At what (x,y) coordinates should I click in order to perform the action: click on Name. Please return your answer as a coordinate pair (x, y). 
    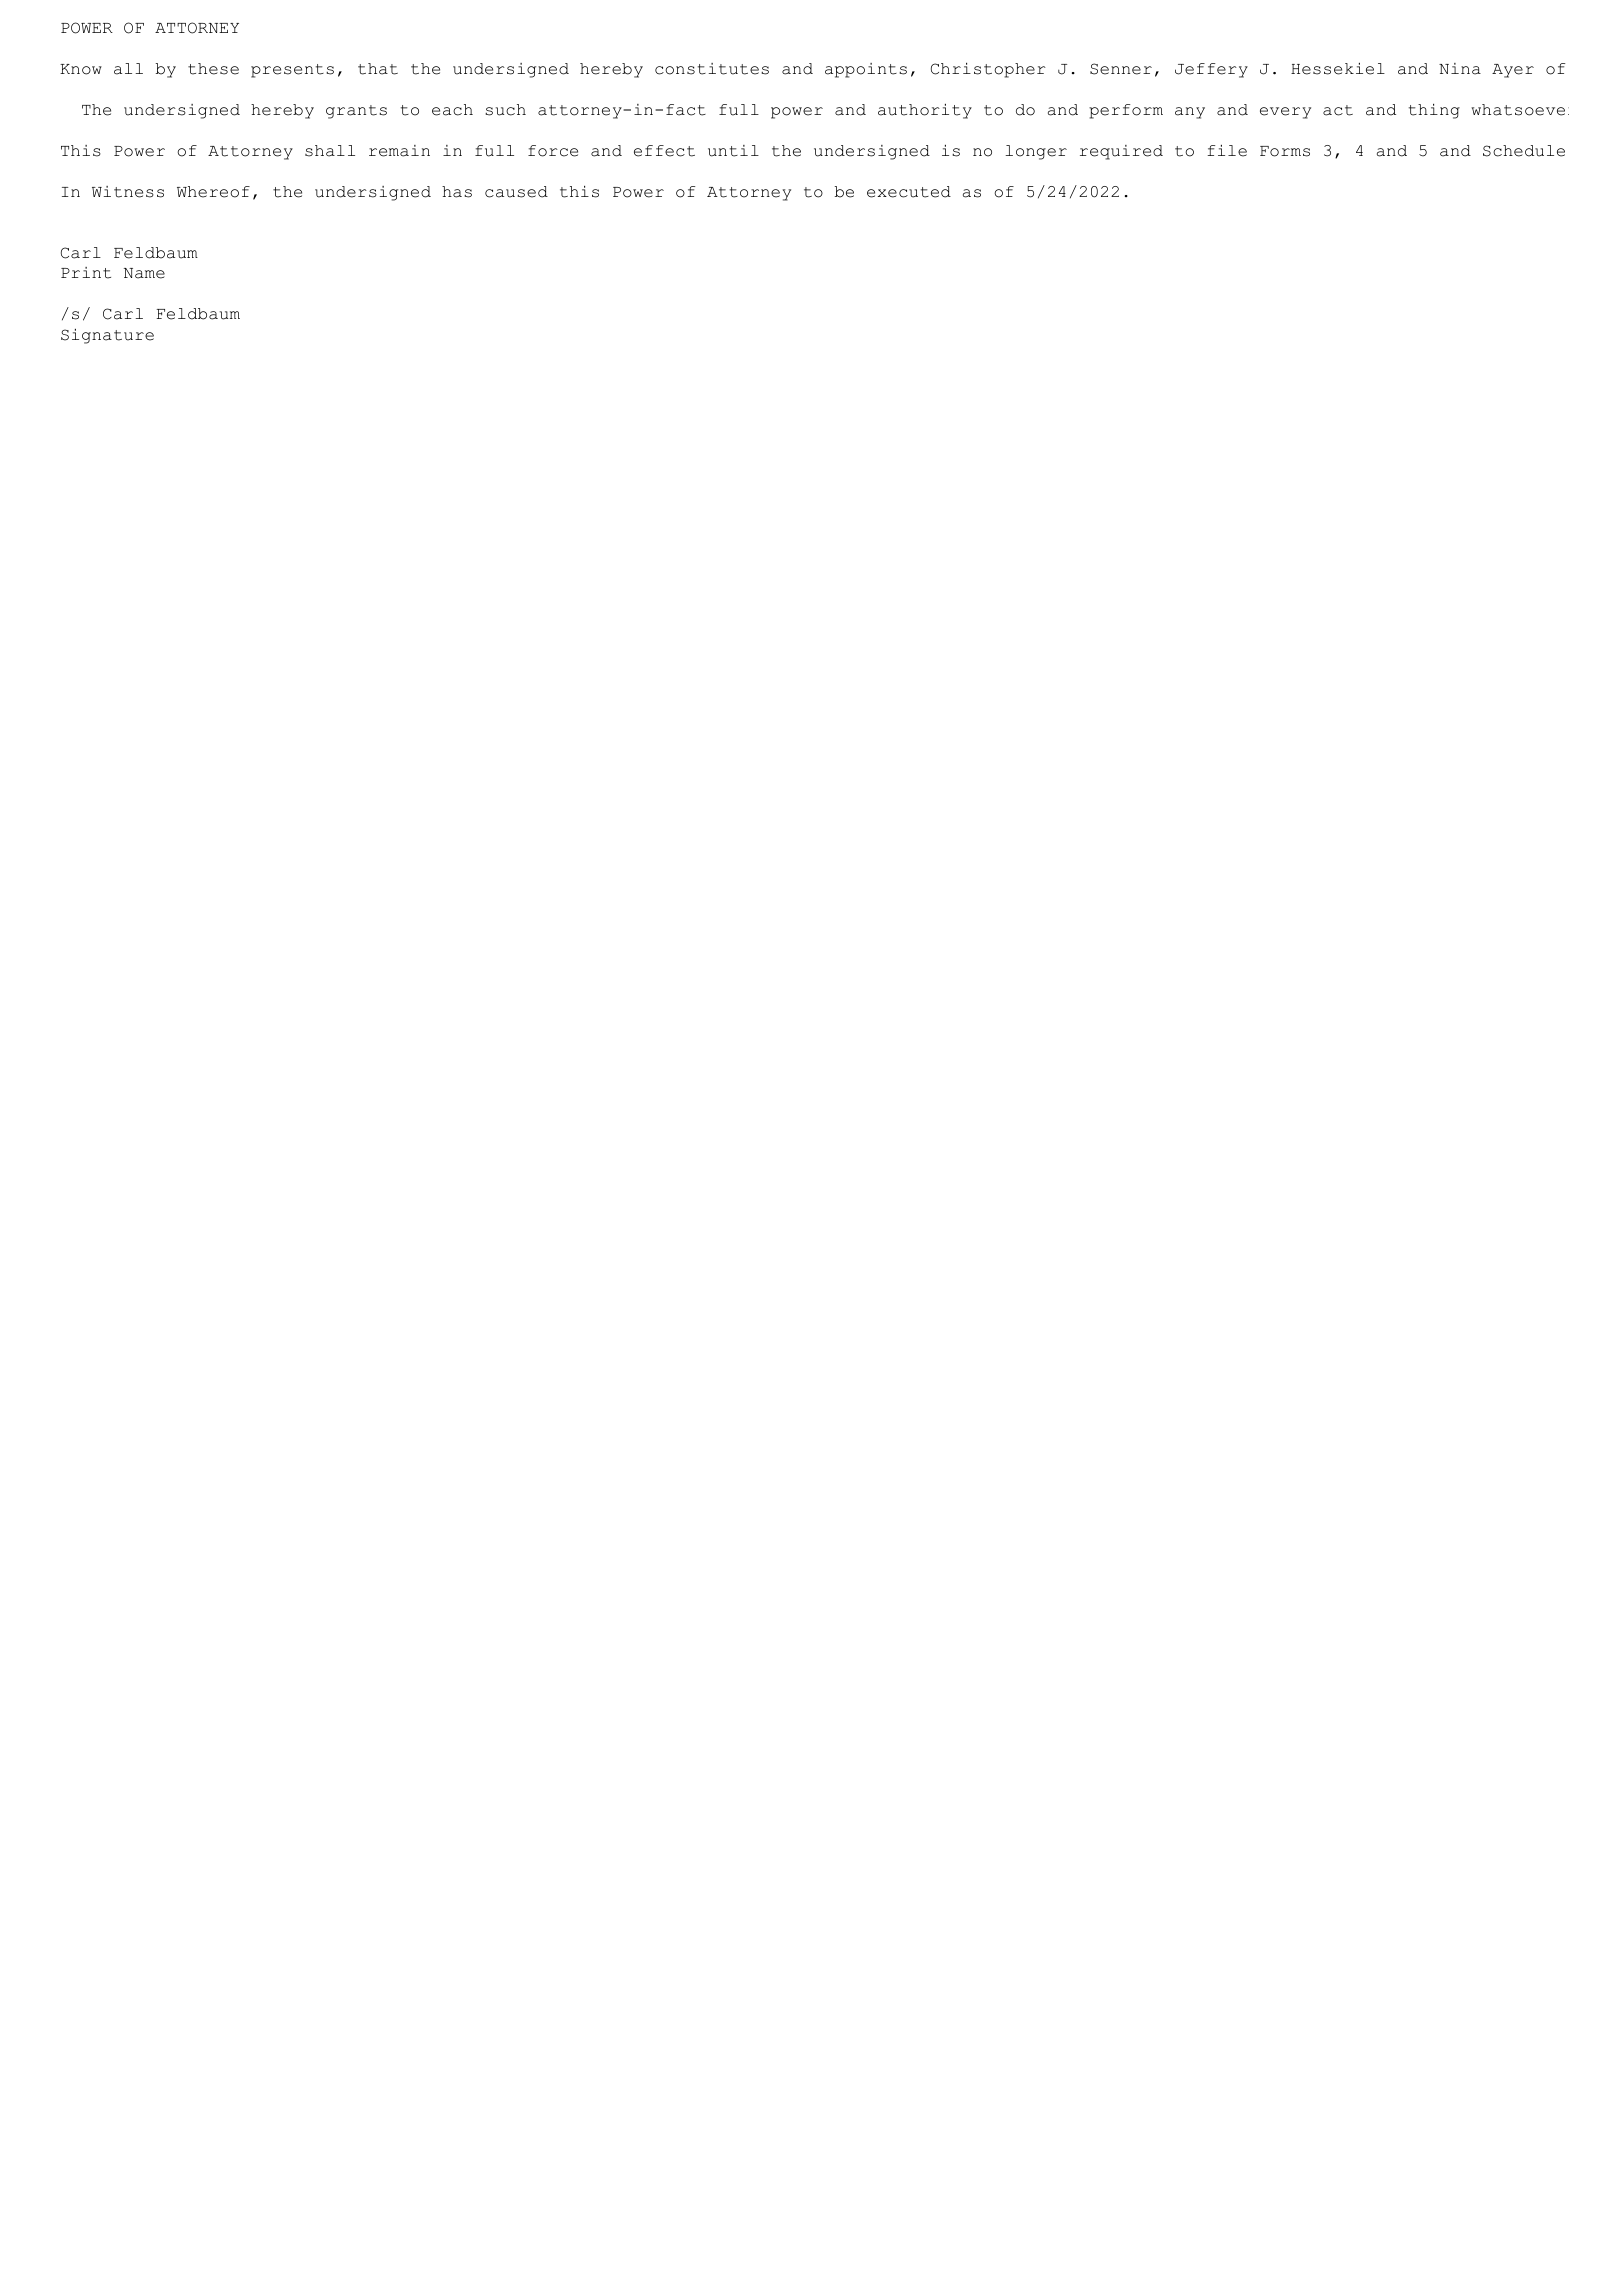
    Looking at the image, I should click on (144, 273).
